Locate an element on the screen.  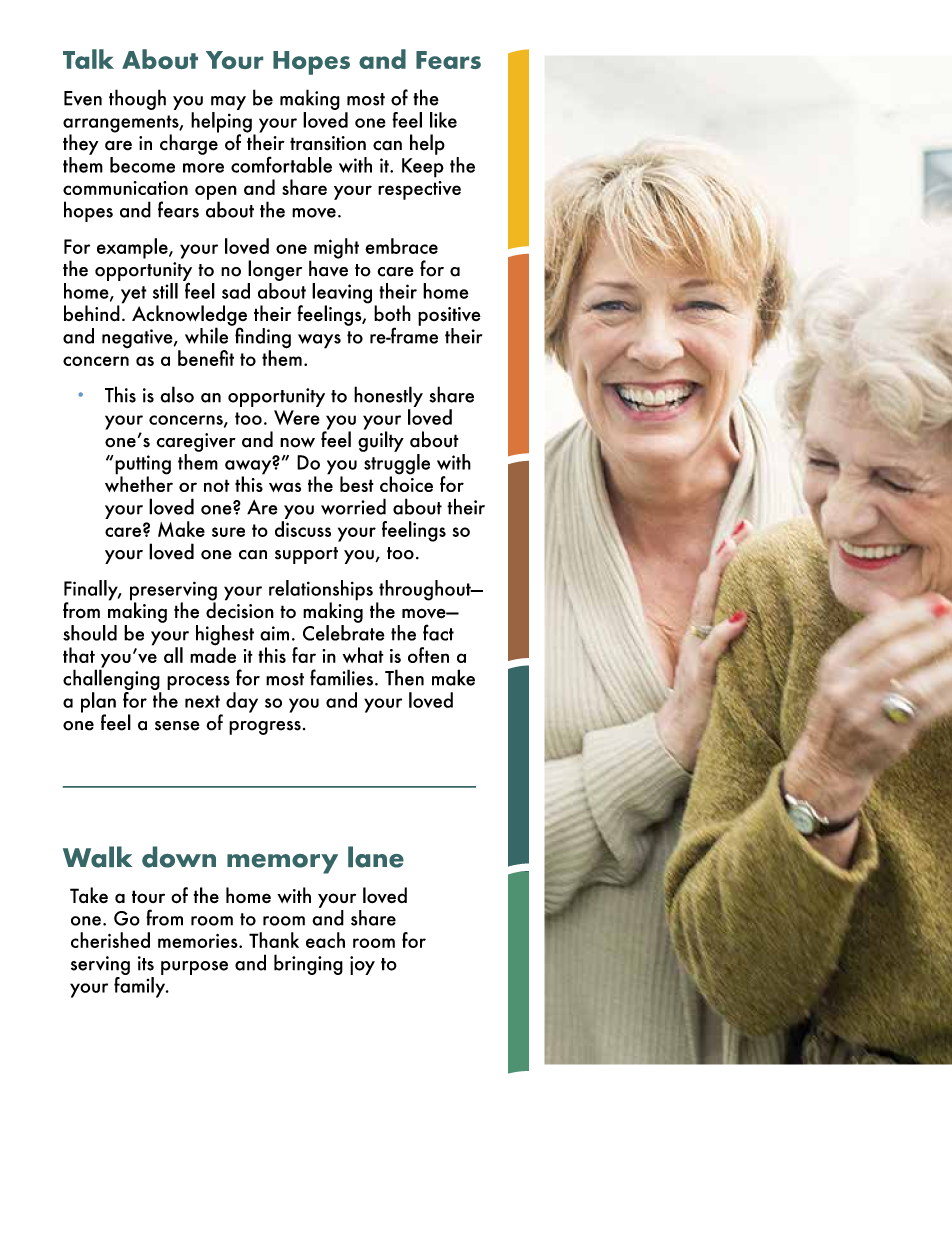
Then is located at coordinates (404, 677).
